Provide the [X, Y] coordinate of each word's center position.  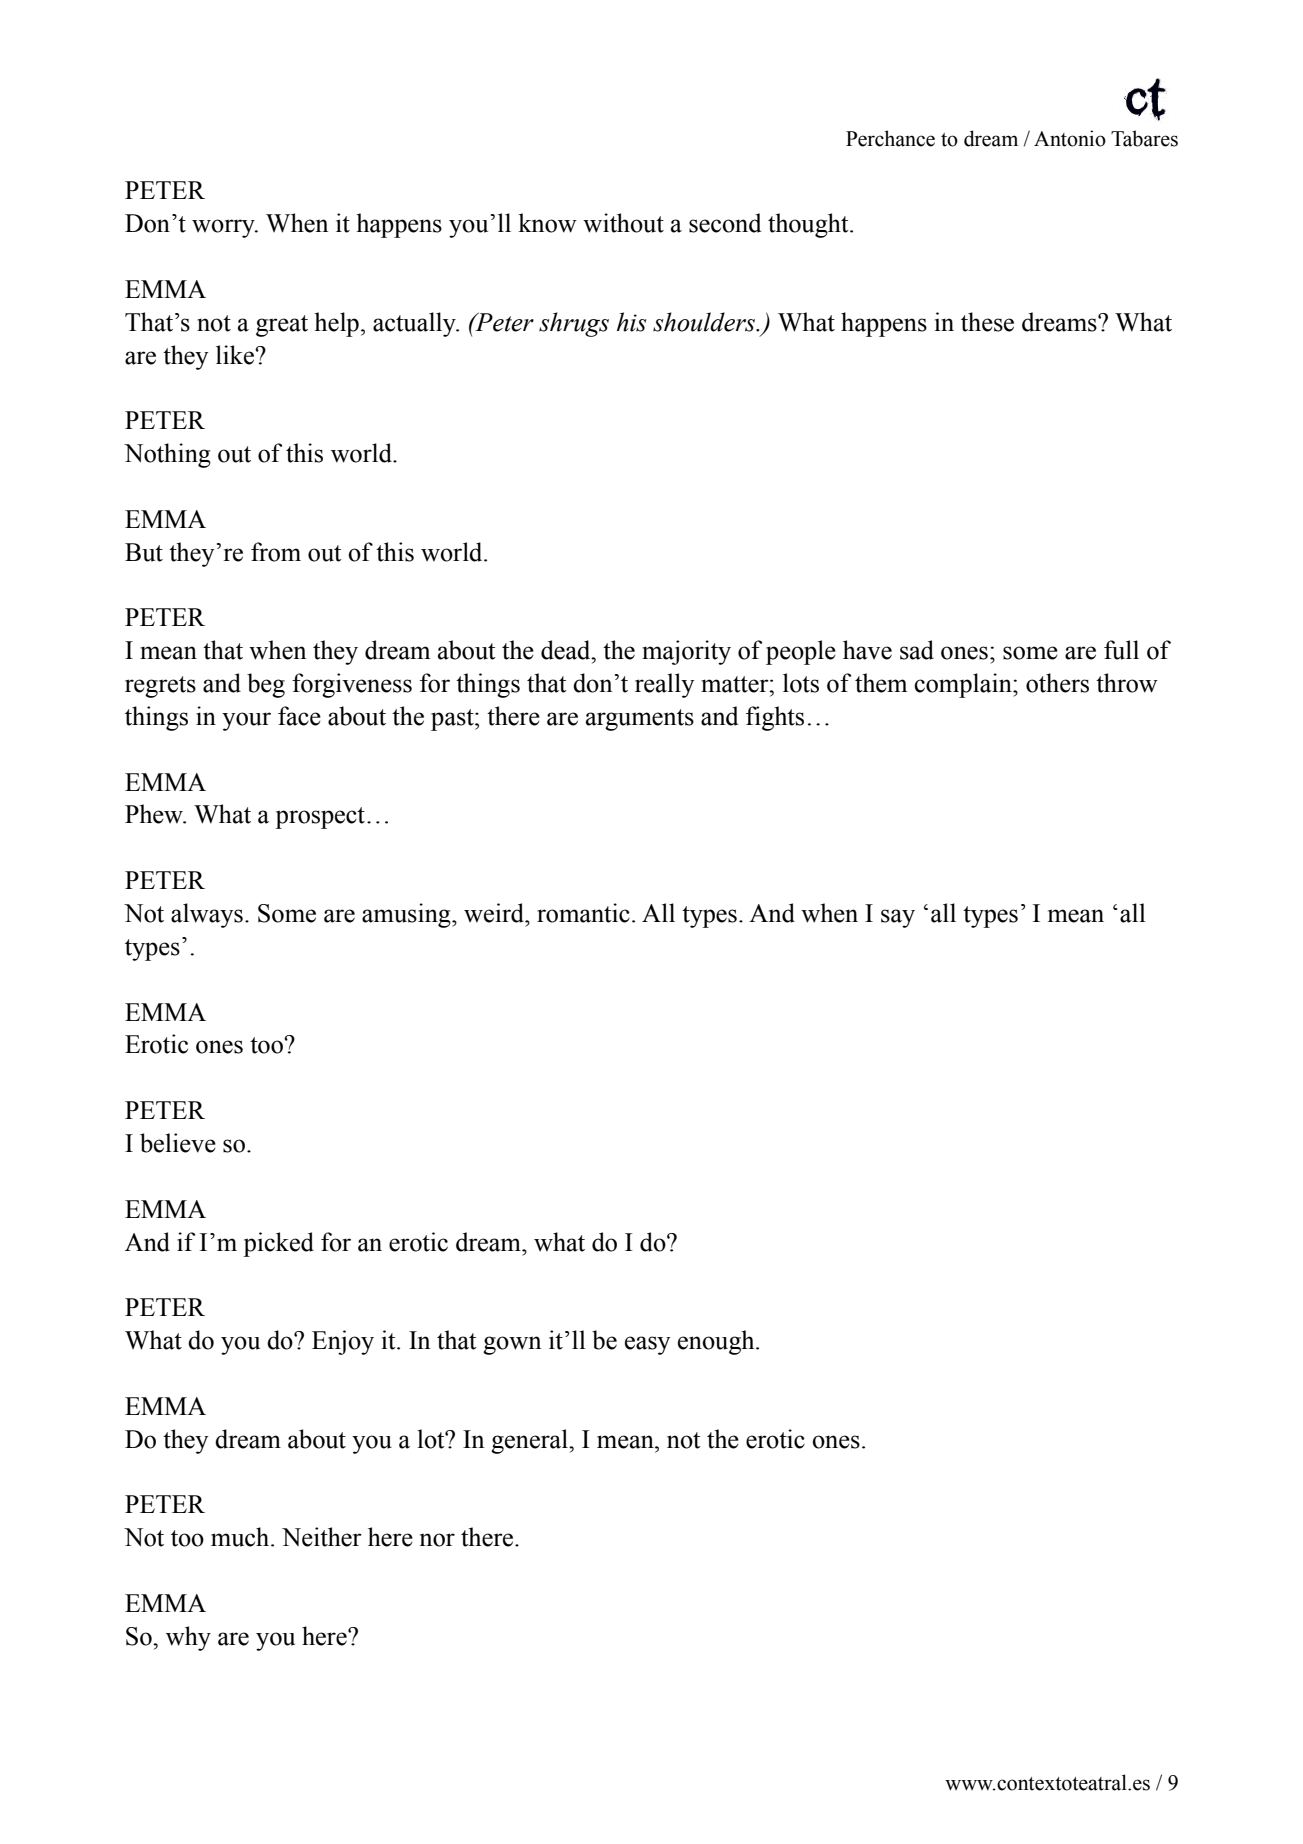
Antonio [1070, 138]
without [623, 223]
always [207, 915]
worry [224, 228]
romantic [583, 913]
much [241, 1537]
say [898, 918]
